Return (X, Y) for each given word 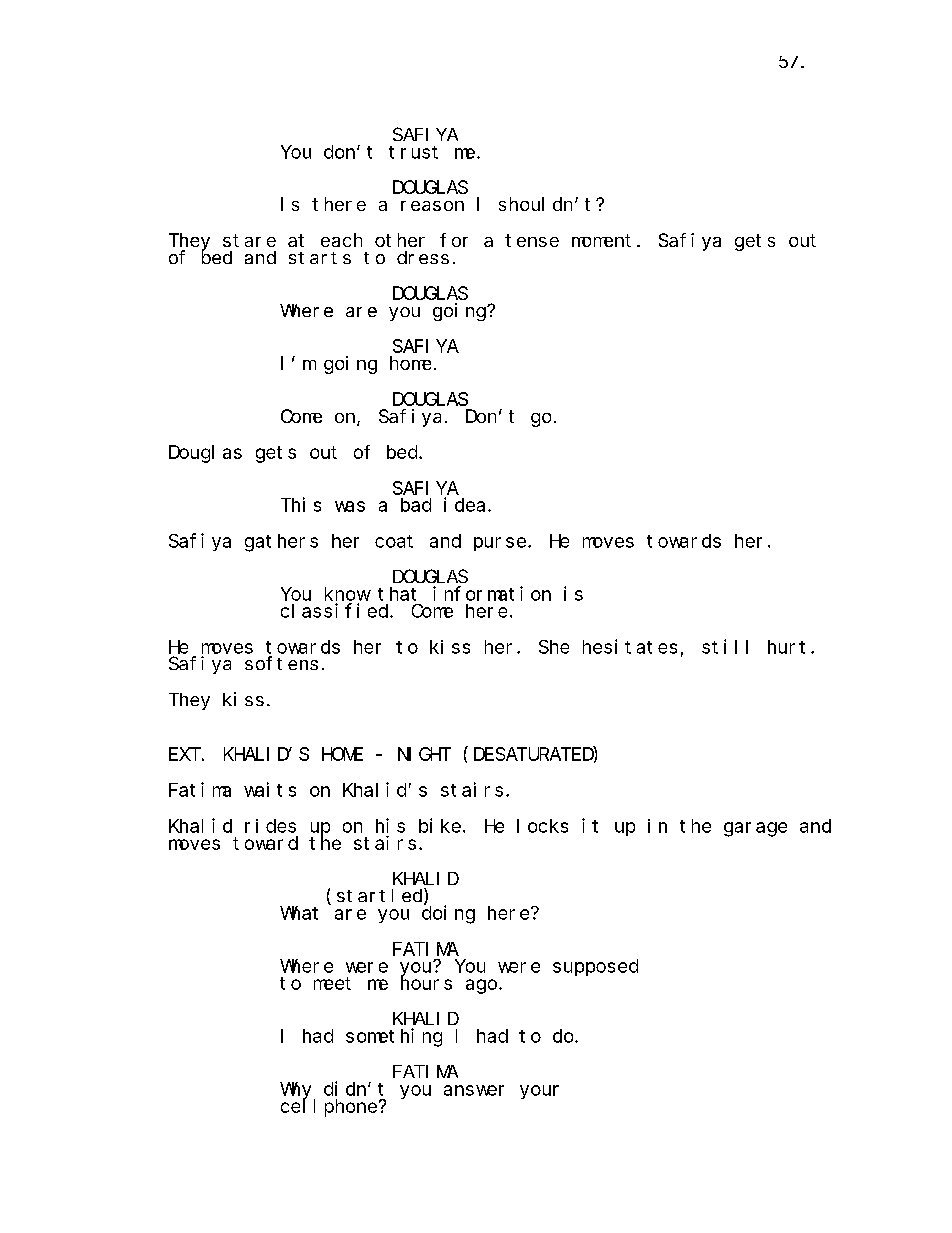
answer (474, 1090)
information (492, 593)
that (397, 594)
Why (295, 1092)
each (341, 240)
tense (532, 240)
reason (432, 206)
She (554, 647)
